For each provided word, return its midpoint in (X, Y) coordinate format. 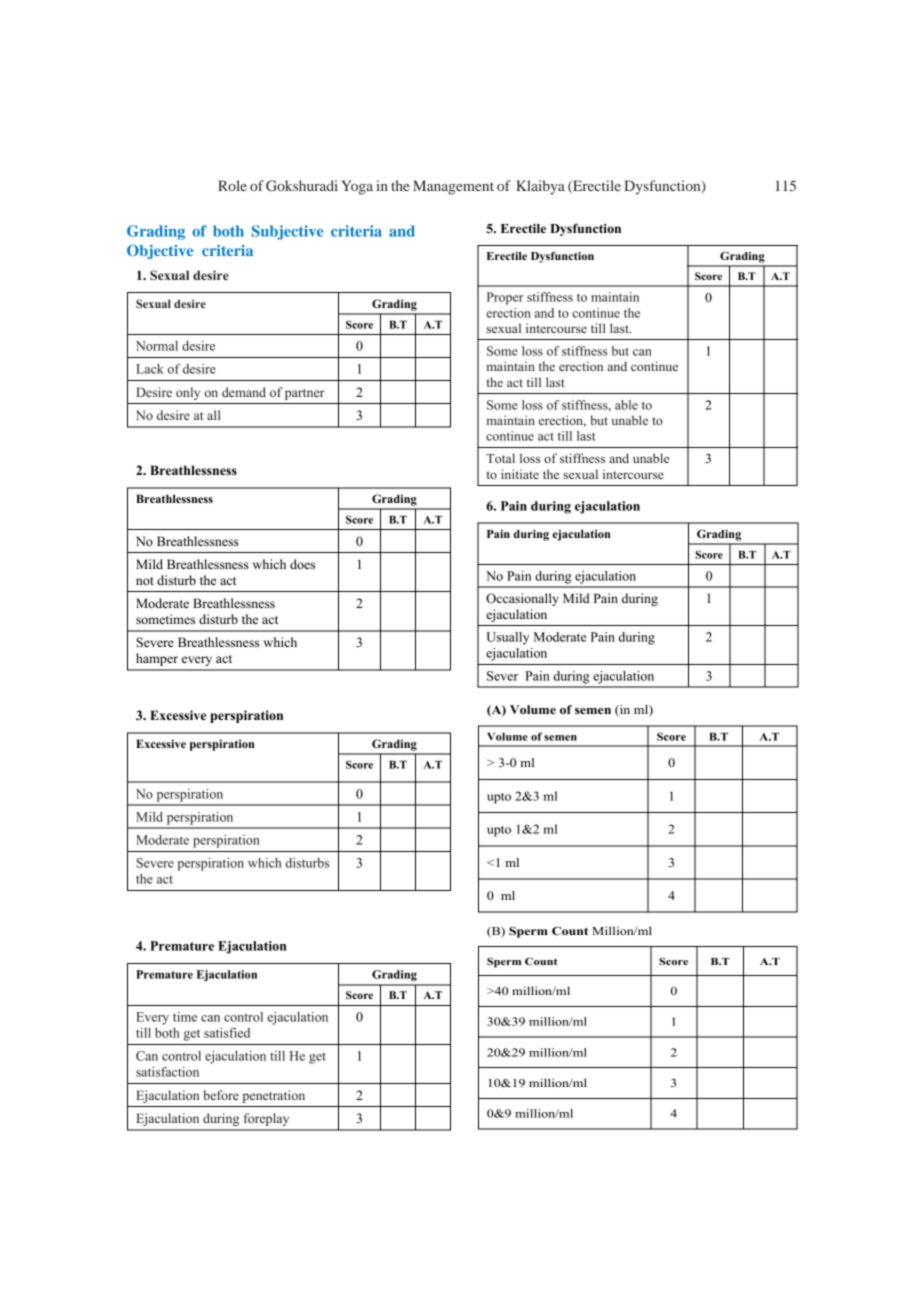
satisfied (227, 1033)
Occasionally (522, 599)
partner (305, 394)
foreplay (266, 1119)
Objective (160, 252)
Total (500, 458)
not (145, 581)
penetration (273, 1096)
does (302, 564)
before (221, 1095)
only (188, 393)
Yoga (357, 187)
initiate (520, 474)
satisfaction (167, 1072)
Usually (508, 638)
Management (453, 187)
